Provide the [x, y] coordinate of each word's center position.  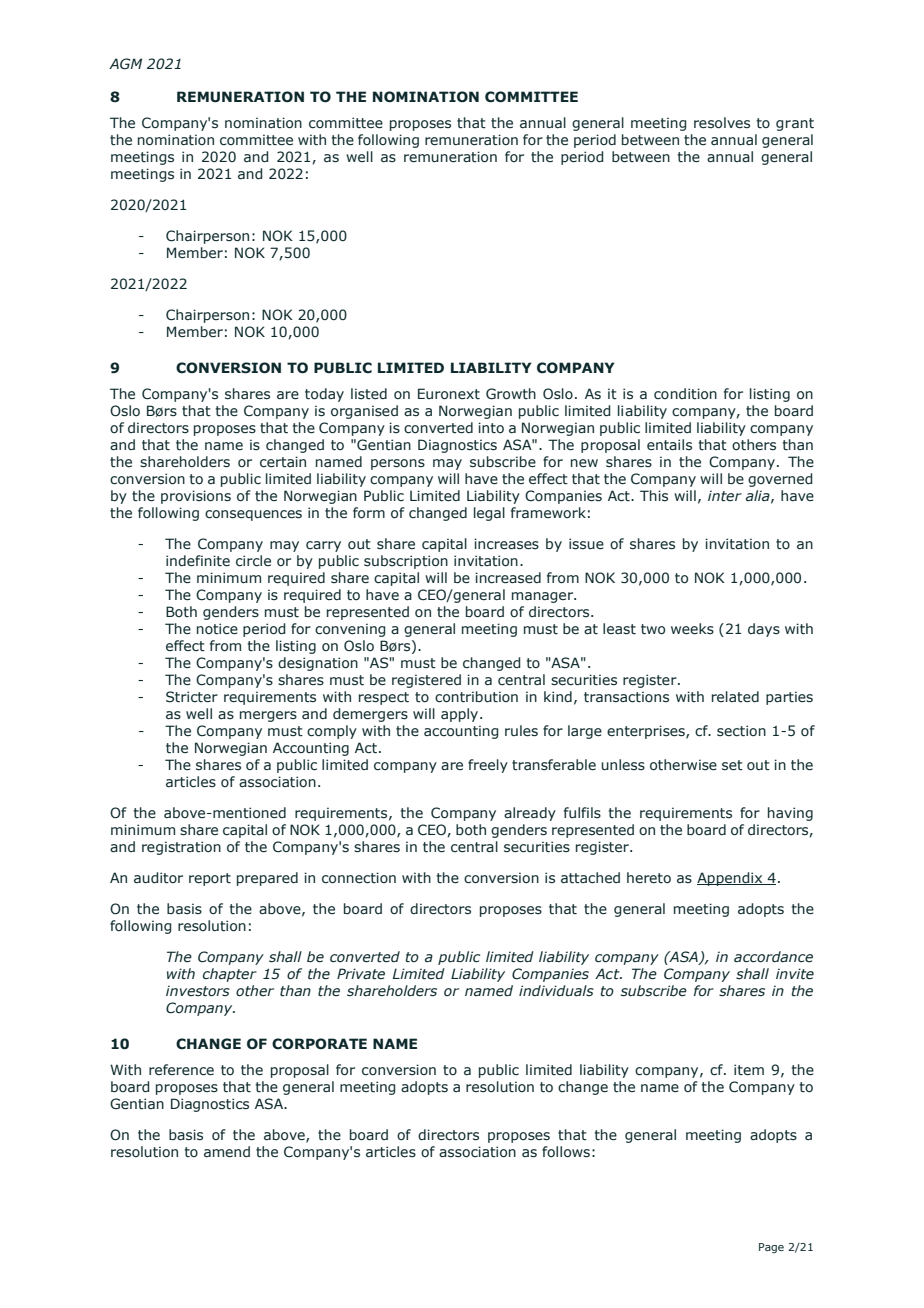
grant [795, 124]
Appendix [731, 879]
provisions [196, 497]
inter [725, 496]
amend [227, 1152]
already [530, 814]
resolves [722, 123]
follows [566, 1152]
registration [181, 848]
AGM [125, 64]
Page [771, 1248]
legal [489, 514]
